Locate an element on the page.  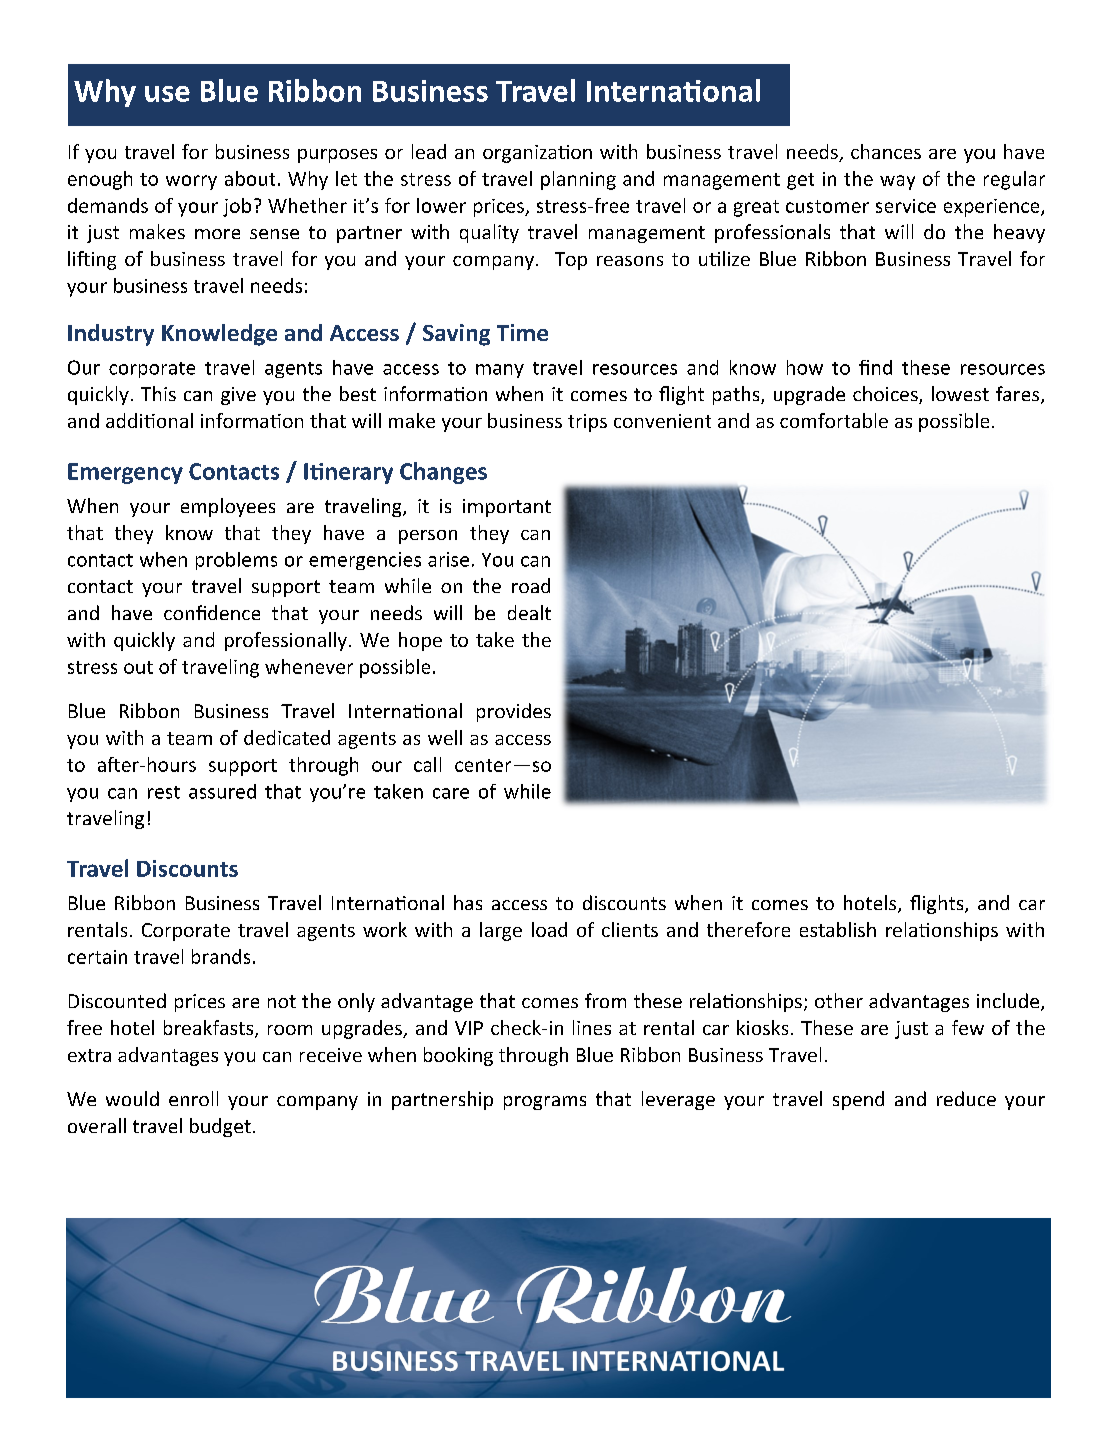
programs is located at coordinates (545, 1103).
